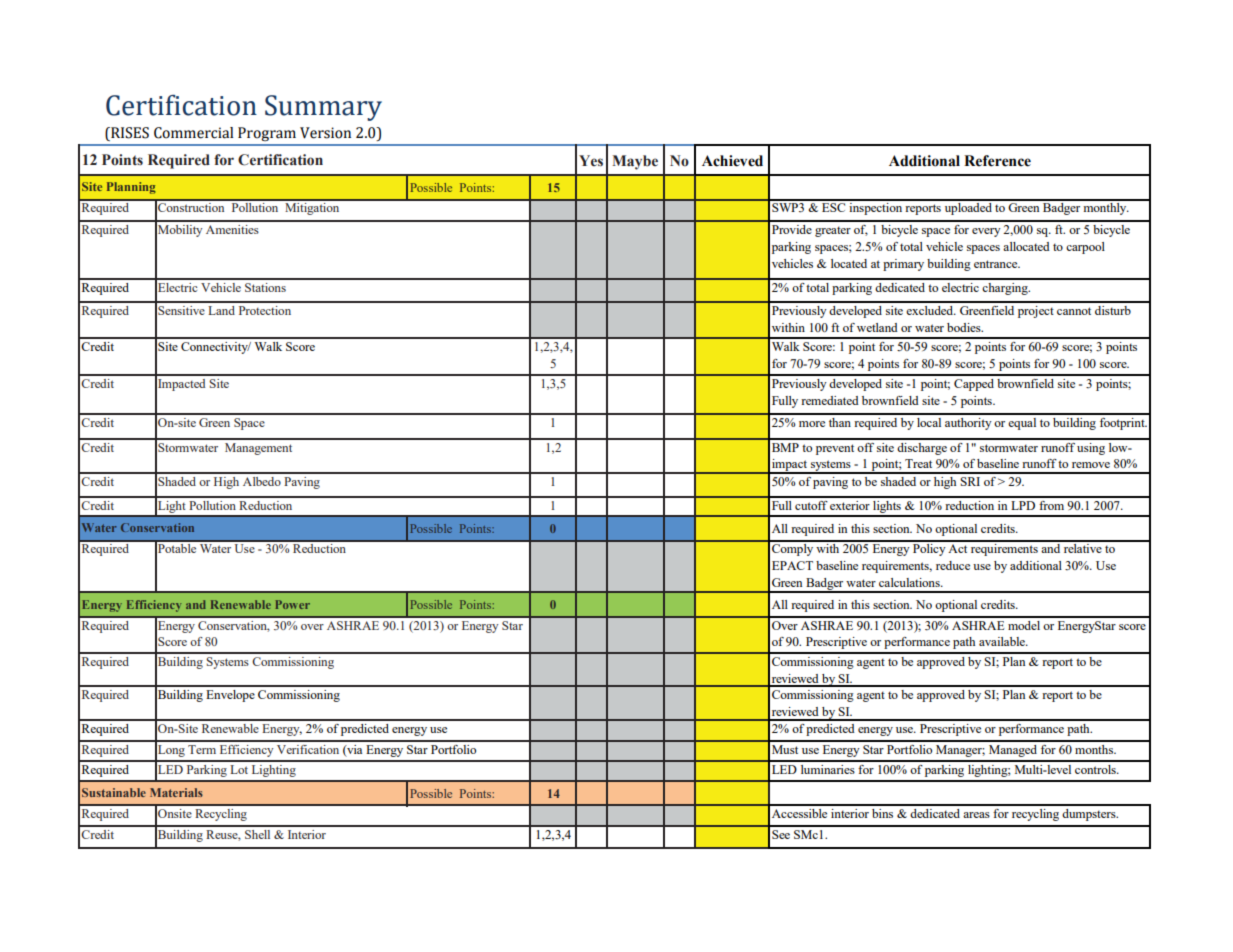  Describe the element at coordinates (257, 834) in the image. I see `Shell` at that location.
